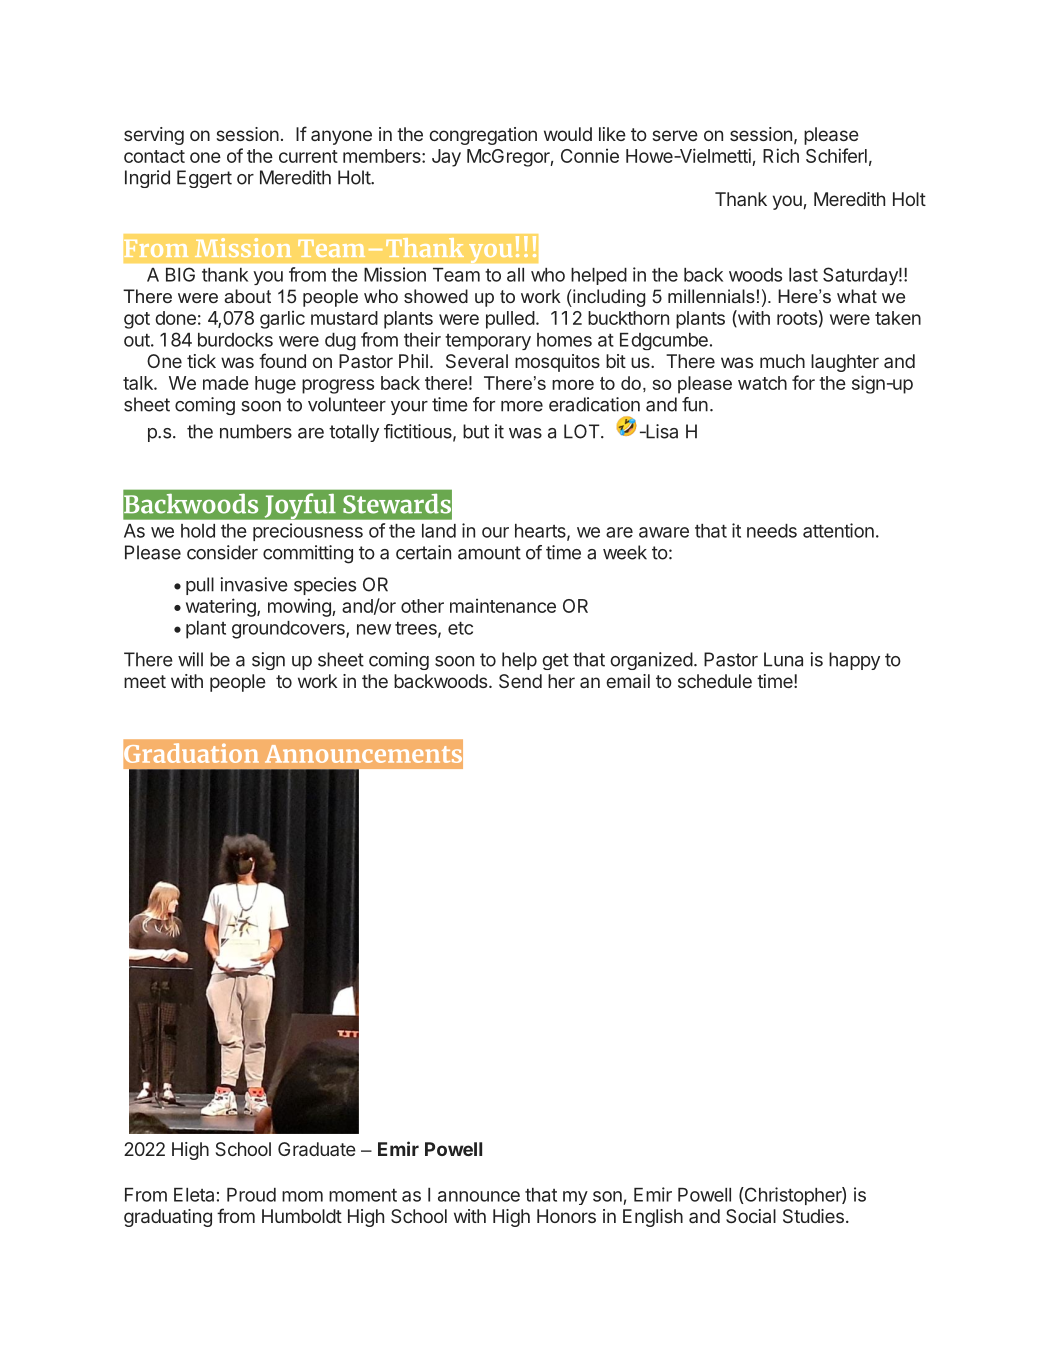 This document has width=1048, height=1356. Describe the element at coordinates (783, 659) in the document. I see `Luna` at that location.
